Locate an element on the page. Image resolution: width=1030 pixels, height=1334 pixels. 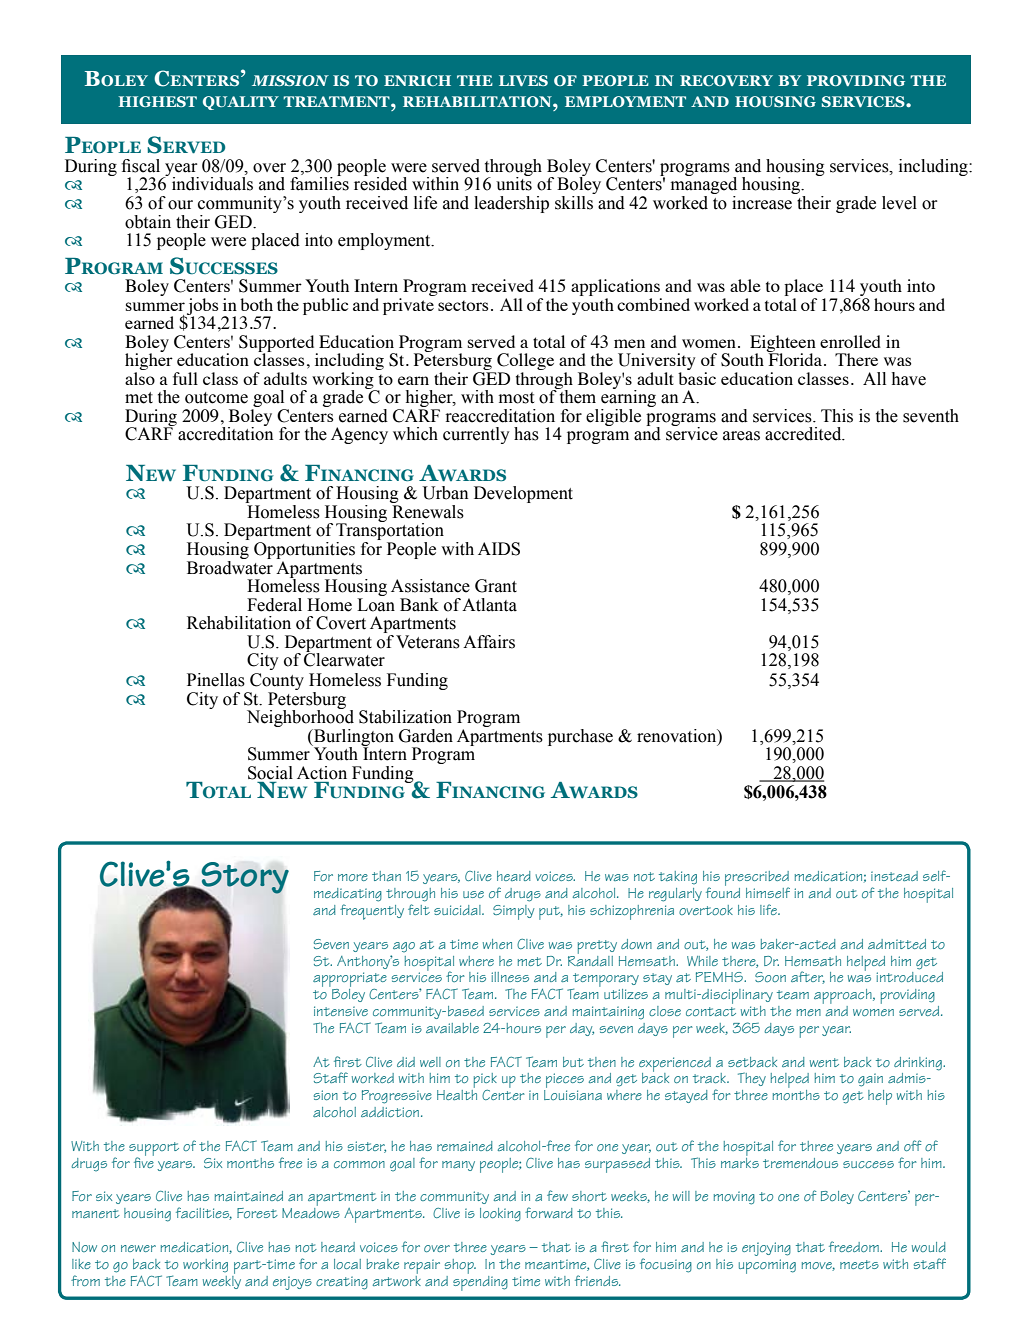
increase is located at coordinates (762, 203).
